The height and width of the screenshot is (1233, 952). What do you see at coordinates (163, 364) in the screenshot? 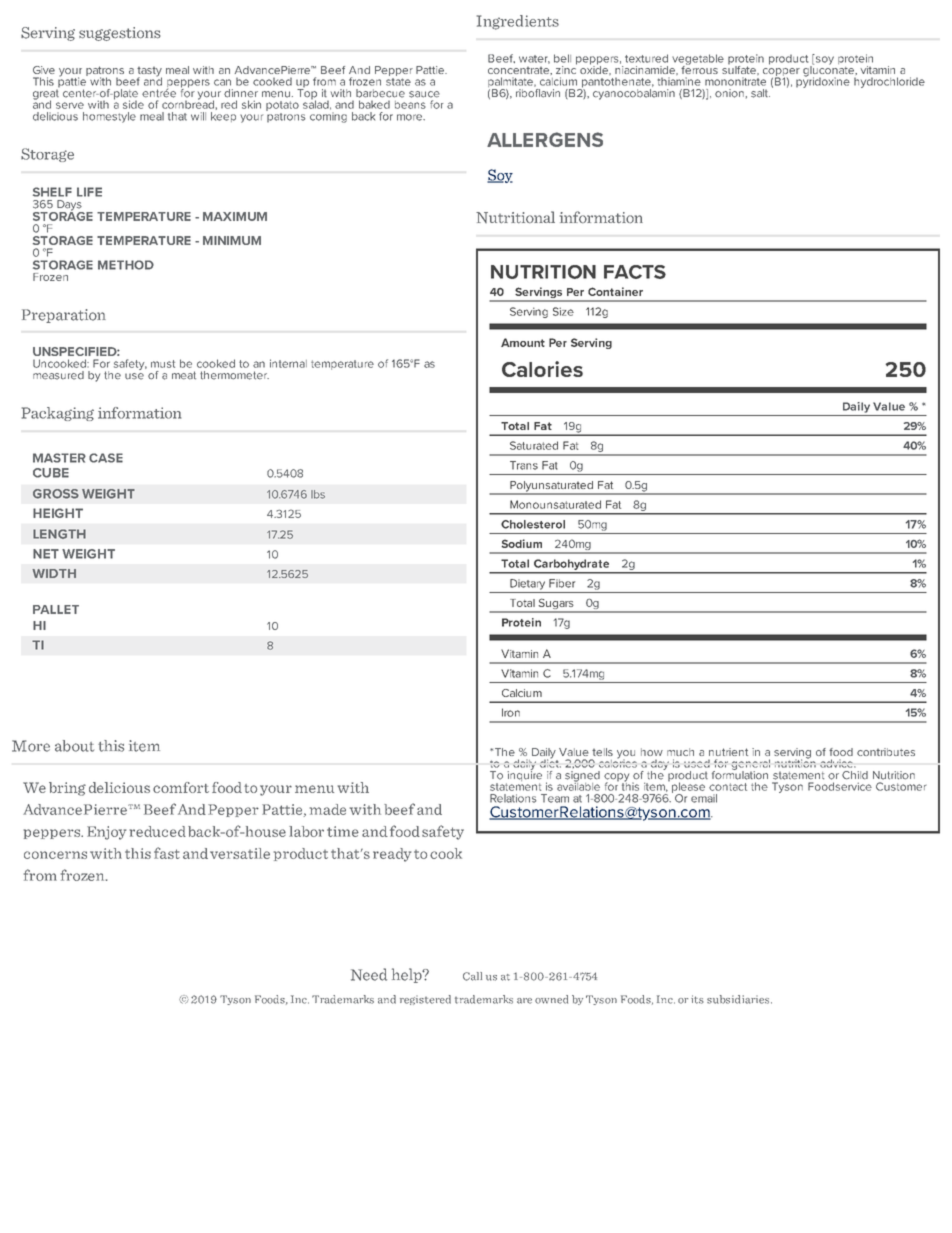
I see `must` at bounding box center [163, 364].
